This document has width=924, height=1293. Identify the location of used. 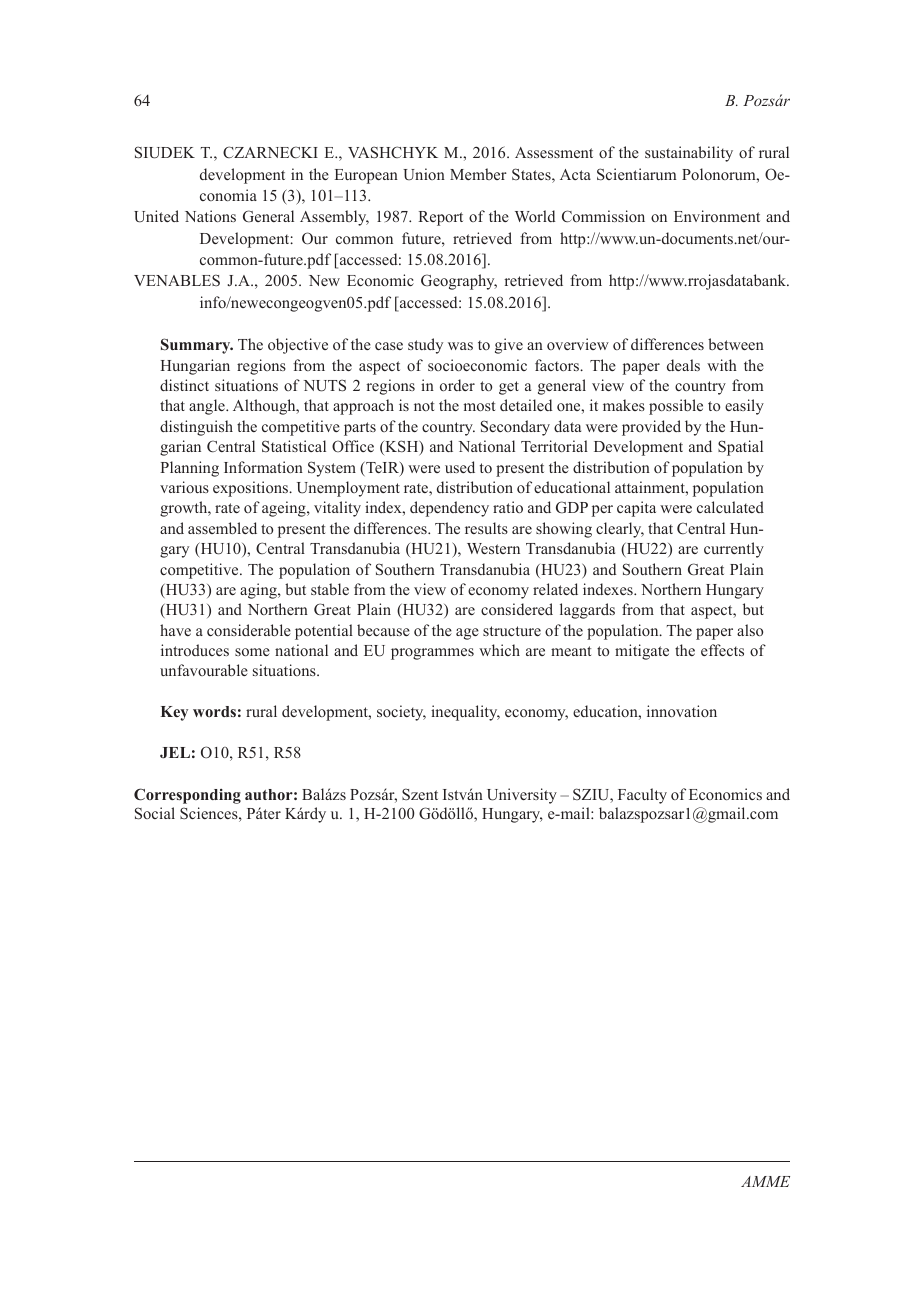
(460, 467).
